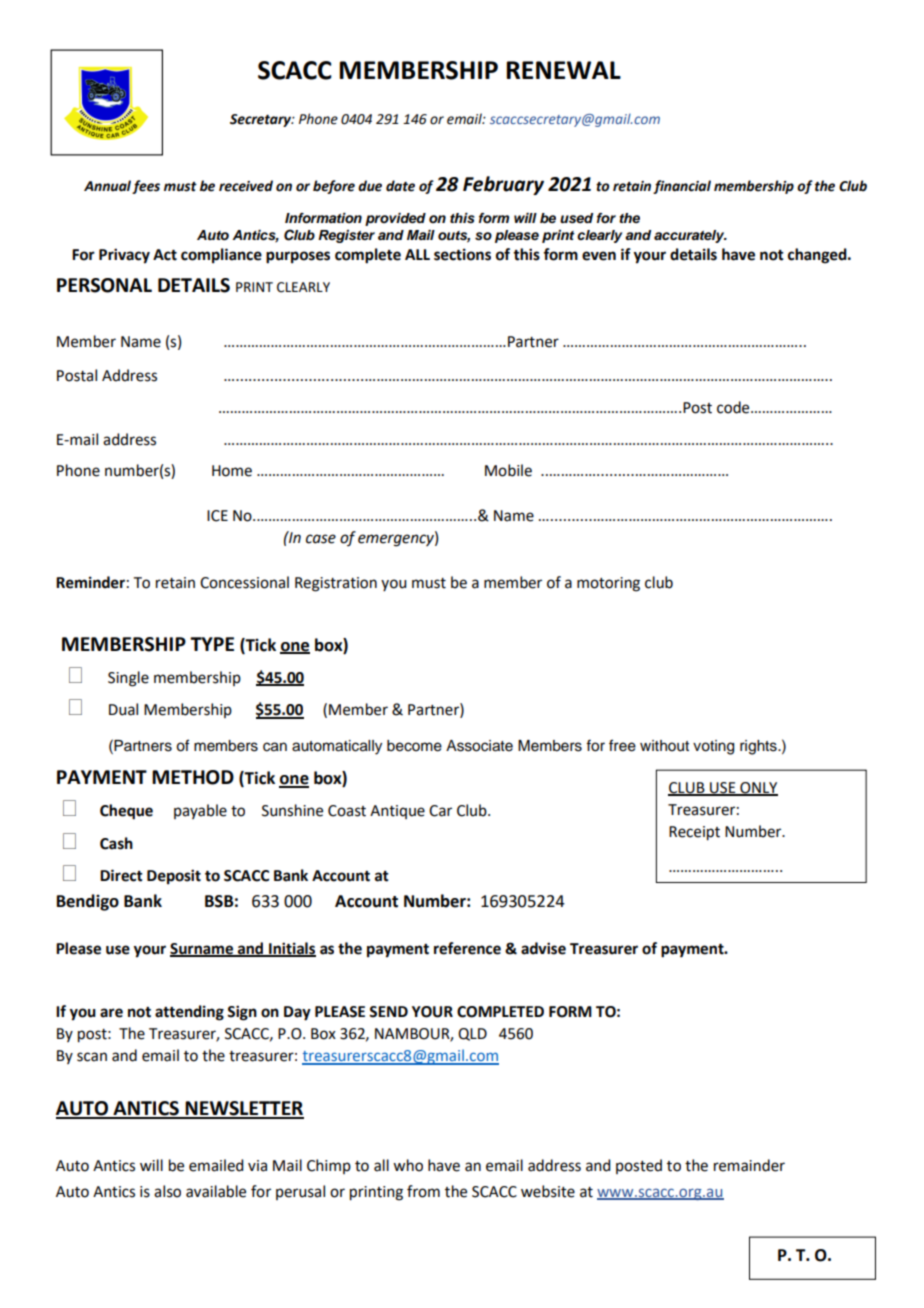 The height and width of the document is (1308, 924). Describe the element at coordinates (682, 187) in the document. I see `financial` at that location.
